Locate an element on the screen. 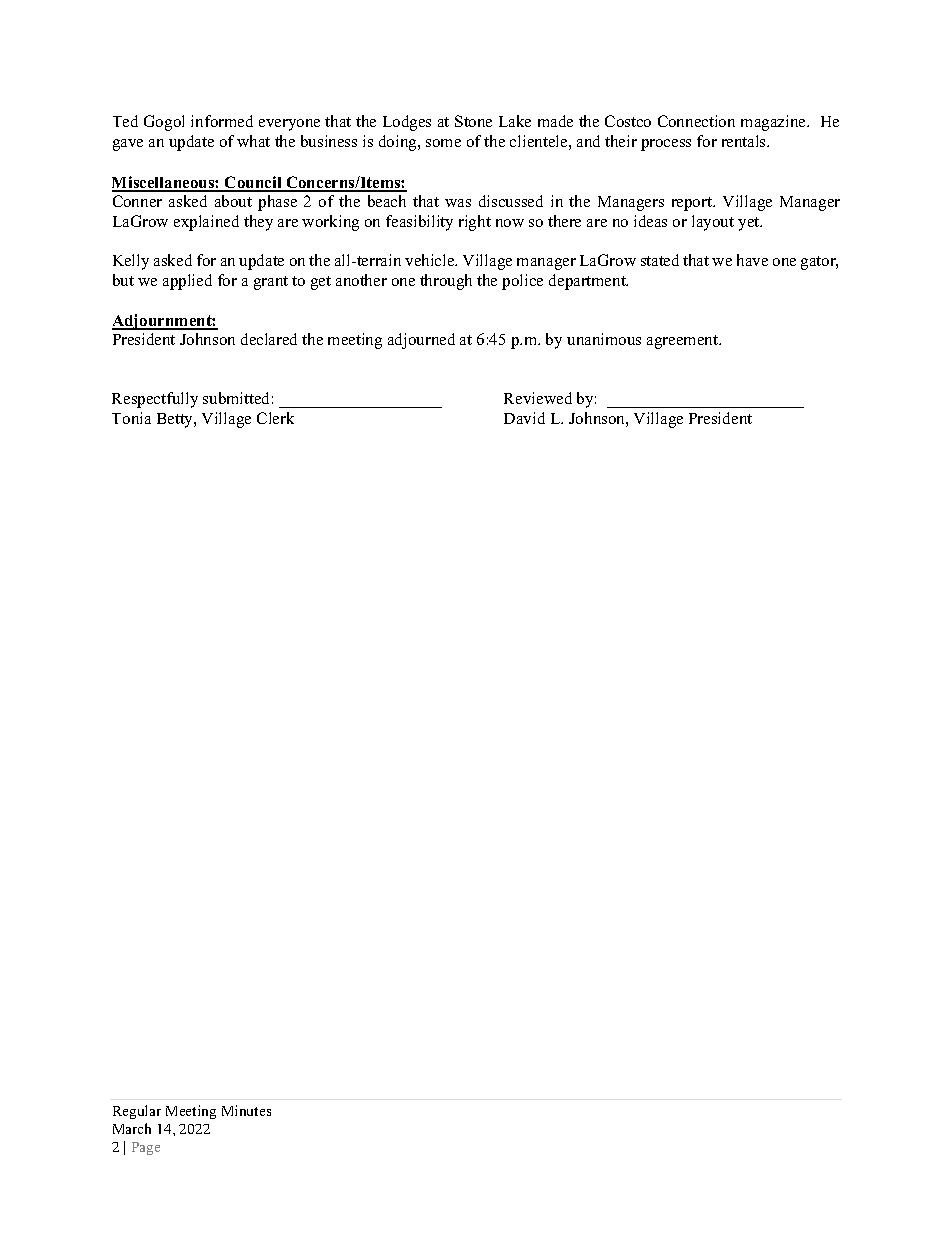 The width and height of the screenshot is (952, 1233). some is located at coordinates (443, 143).
